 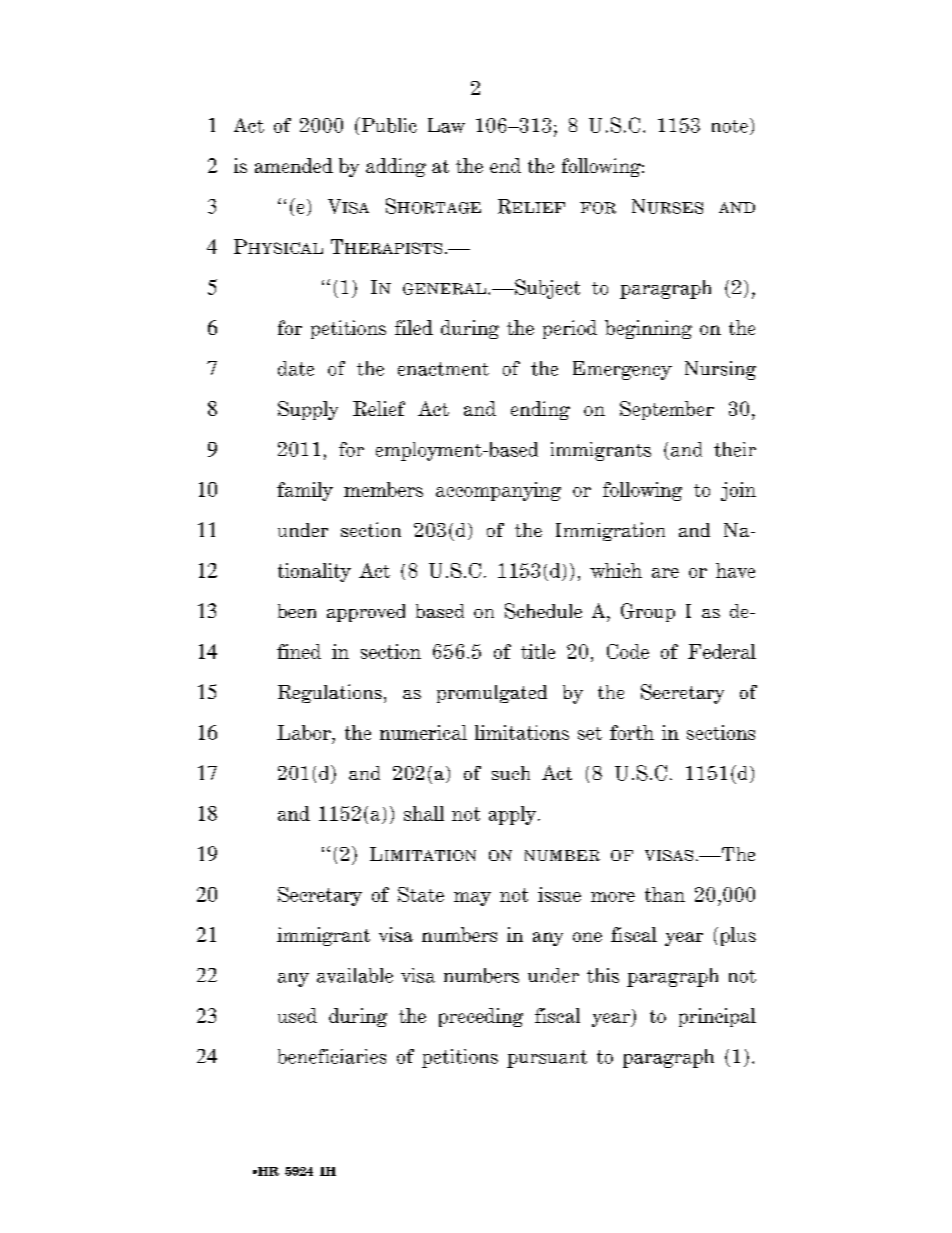 I want to click on beneficiaries, so click(x=332, y=1056).
